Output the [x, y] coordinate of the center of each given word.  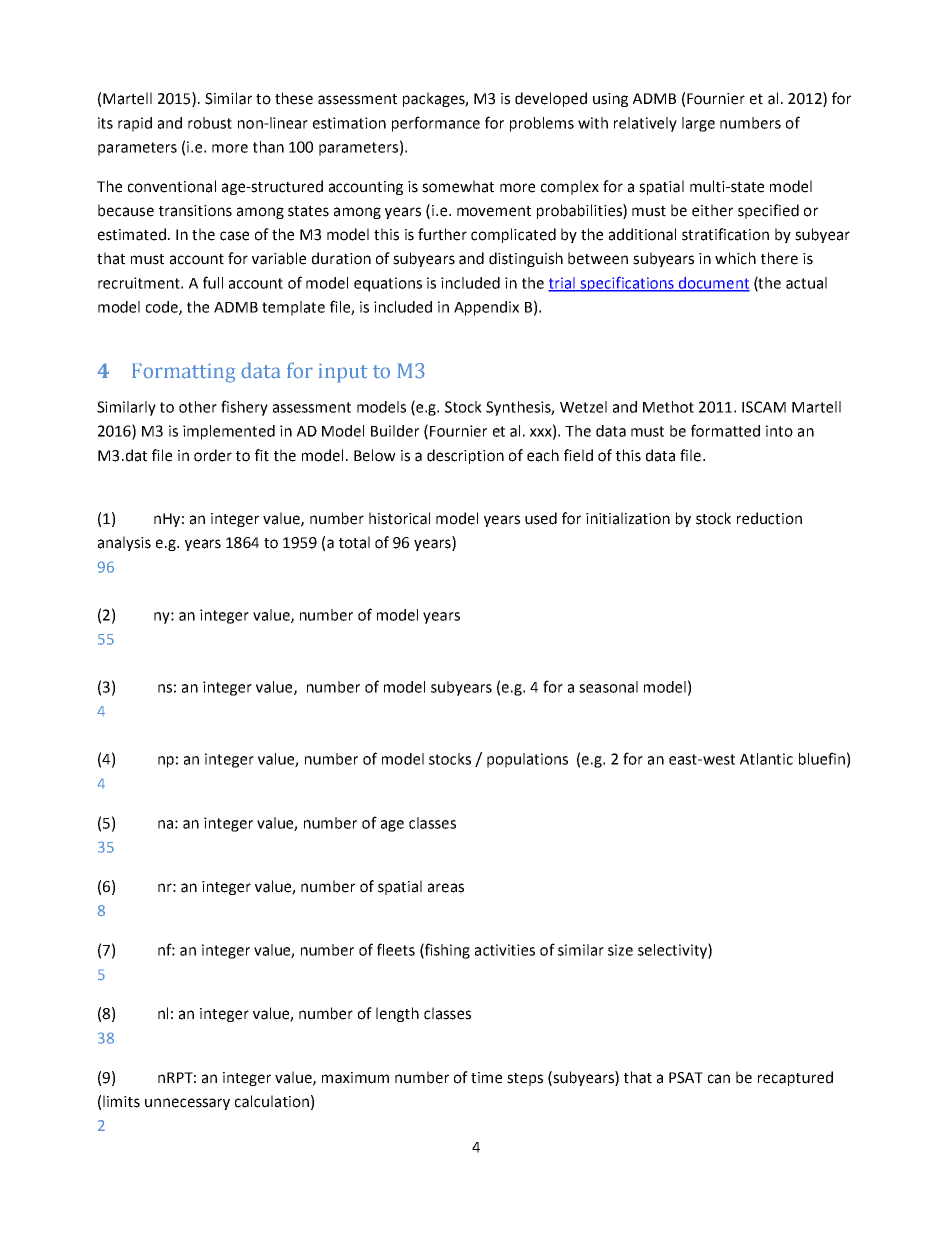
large [698, 124]
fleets [396, 949]
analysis [124, 543]
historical [399, 518]
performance [436, 124]
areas [446, 888]
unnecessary [187, 1104]
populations [527, 760]
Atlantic [766, 759]
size [620, 950]
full [213, 282]
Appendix [486, 308]
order [213, 455]
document [713, 284]
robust [210, 123]
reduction [769, 518]
